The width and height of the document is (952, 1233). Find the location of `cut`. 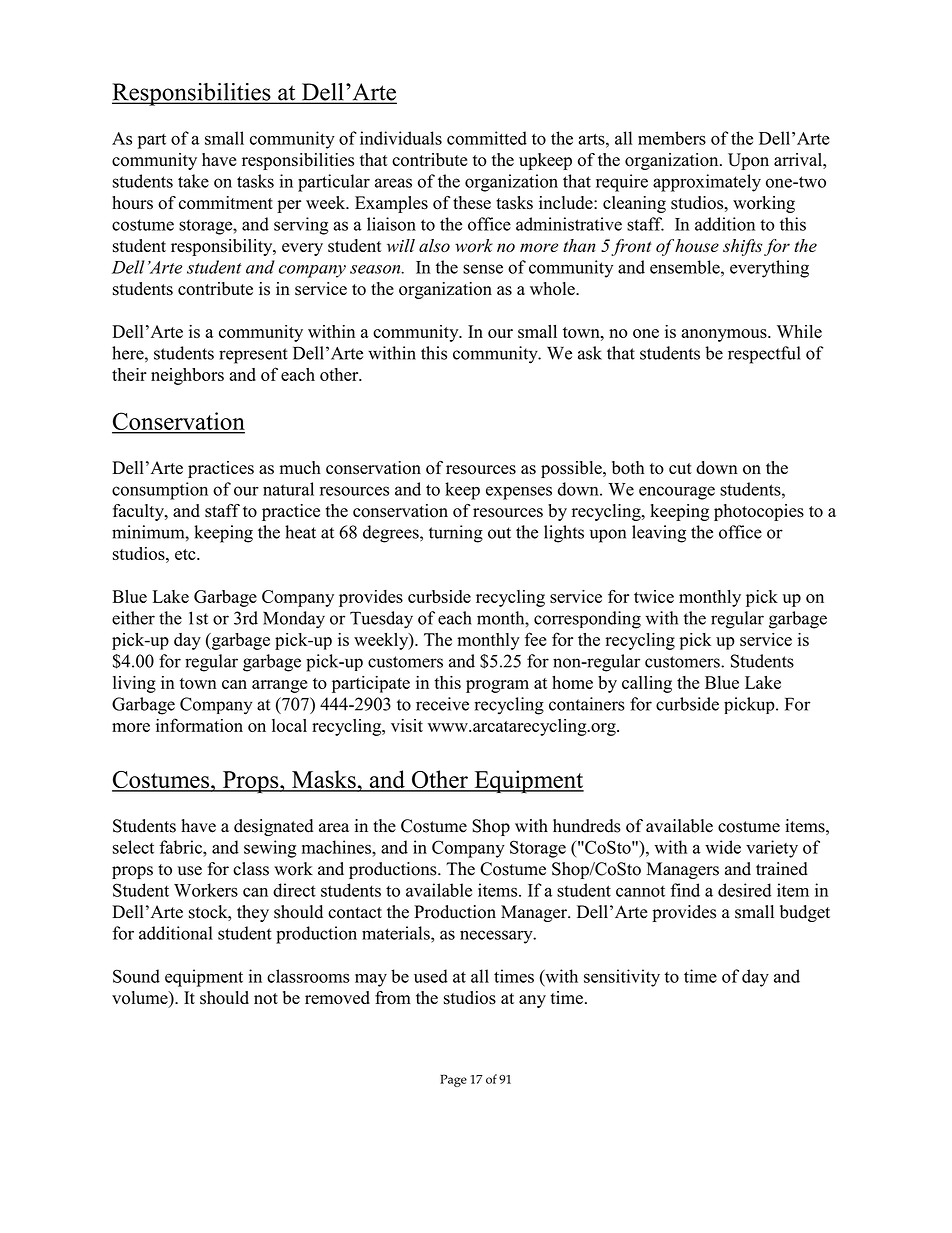

cut is located at coordinates (680, 468).
